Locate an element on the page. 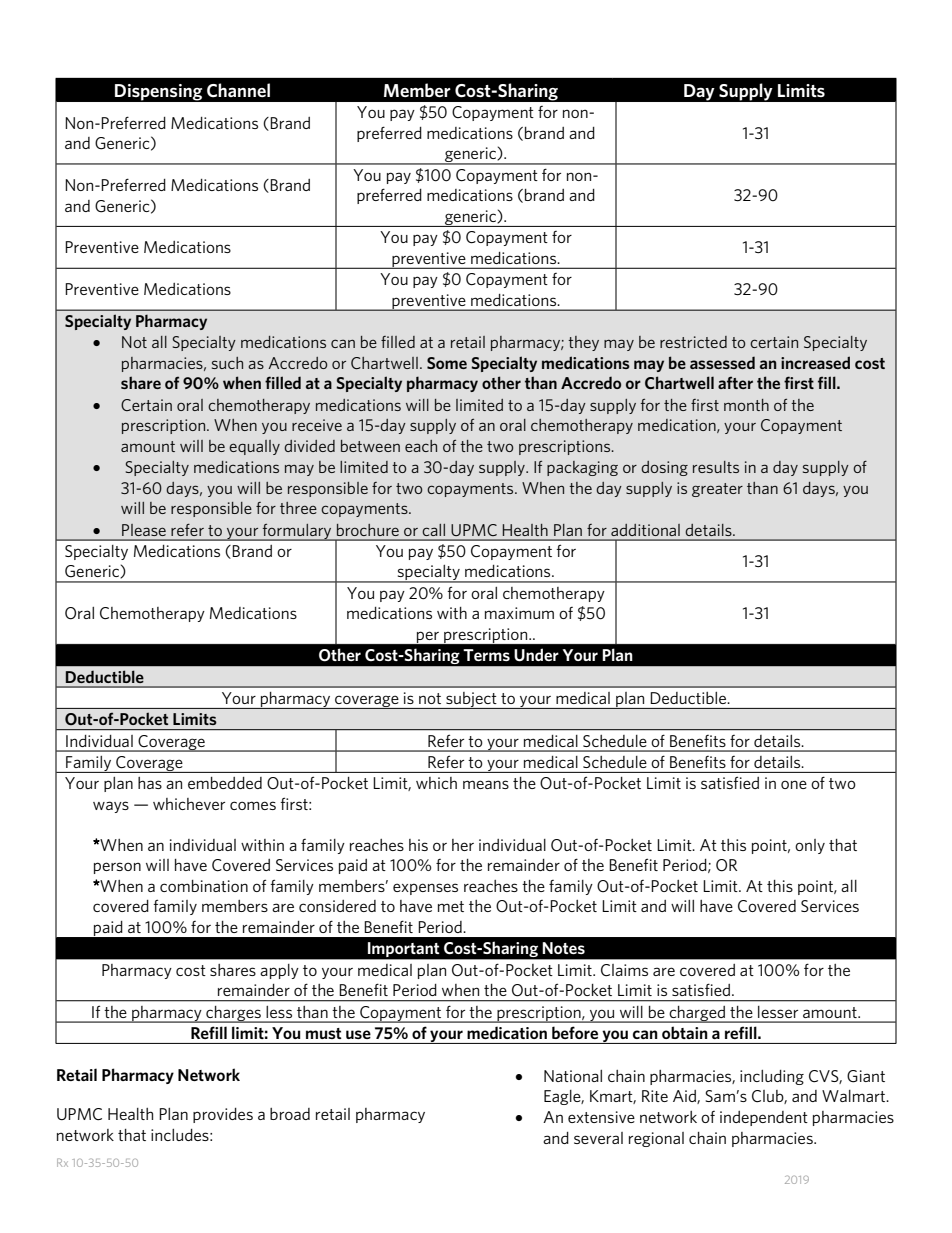  restricted is located at coordinates (693, 342).
